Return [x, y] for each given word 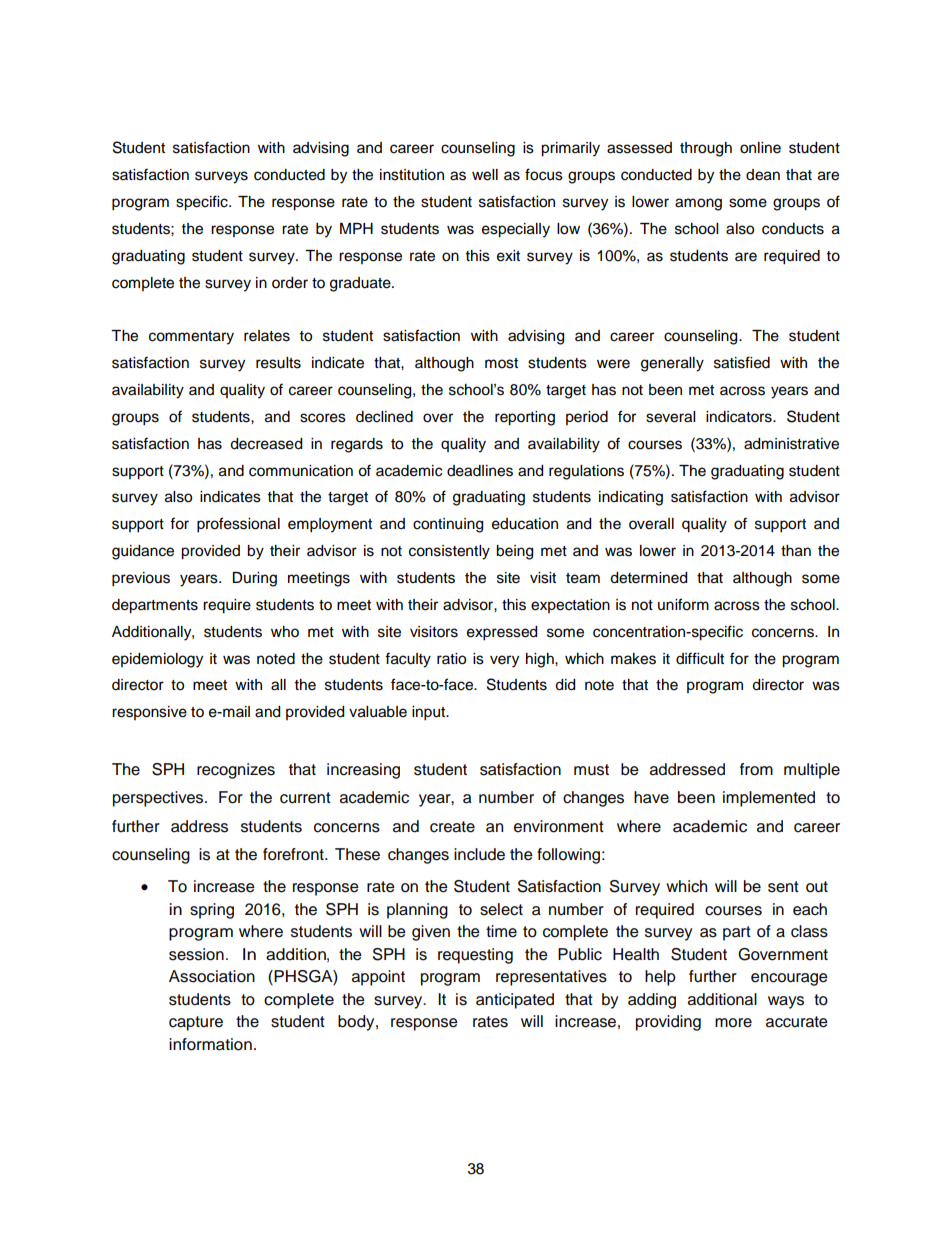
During [254, 579]
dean [763, 175]
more [733, 1023]
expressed [502, 633]
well [485, 175]
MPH [356, 228]
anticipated [515, 1001]
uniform [683, 604]
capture [196, 1023]
